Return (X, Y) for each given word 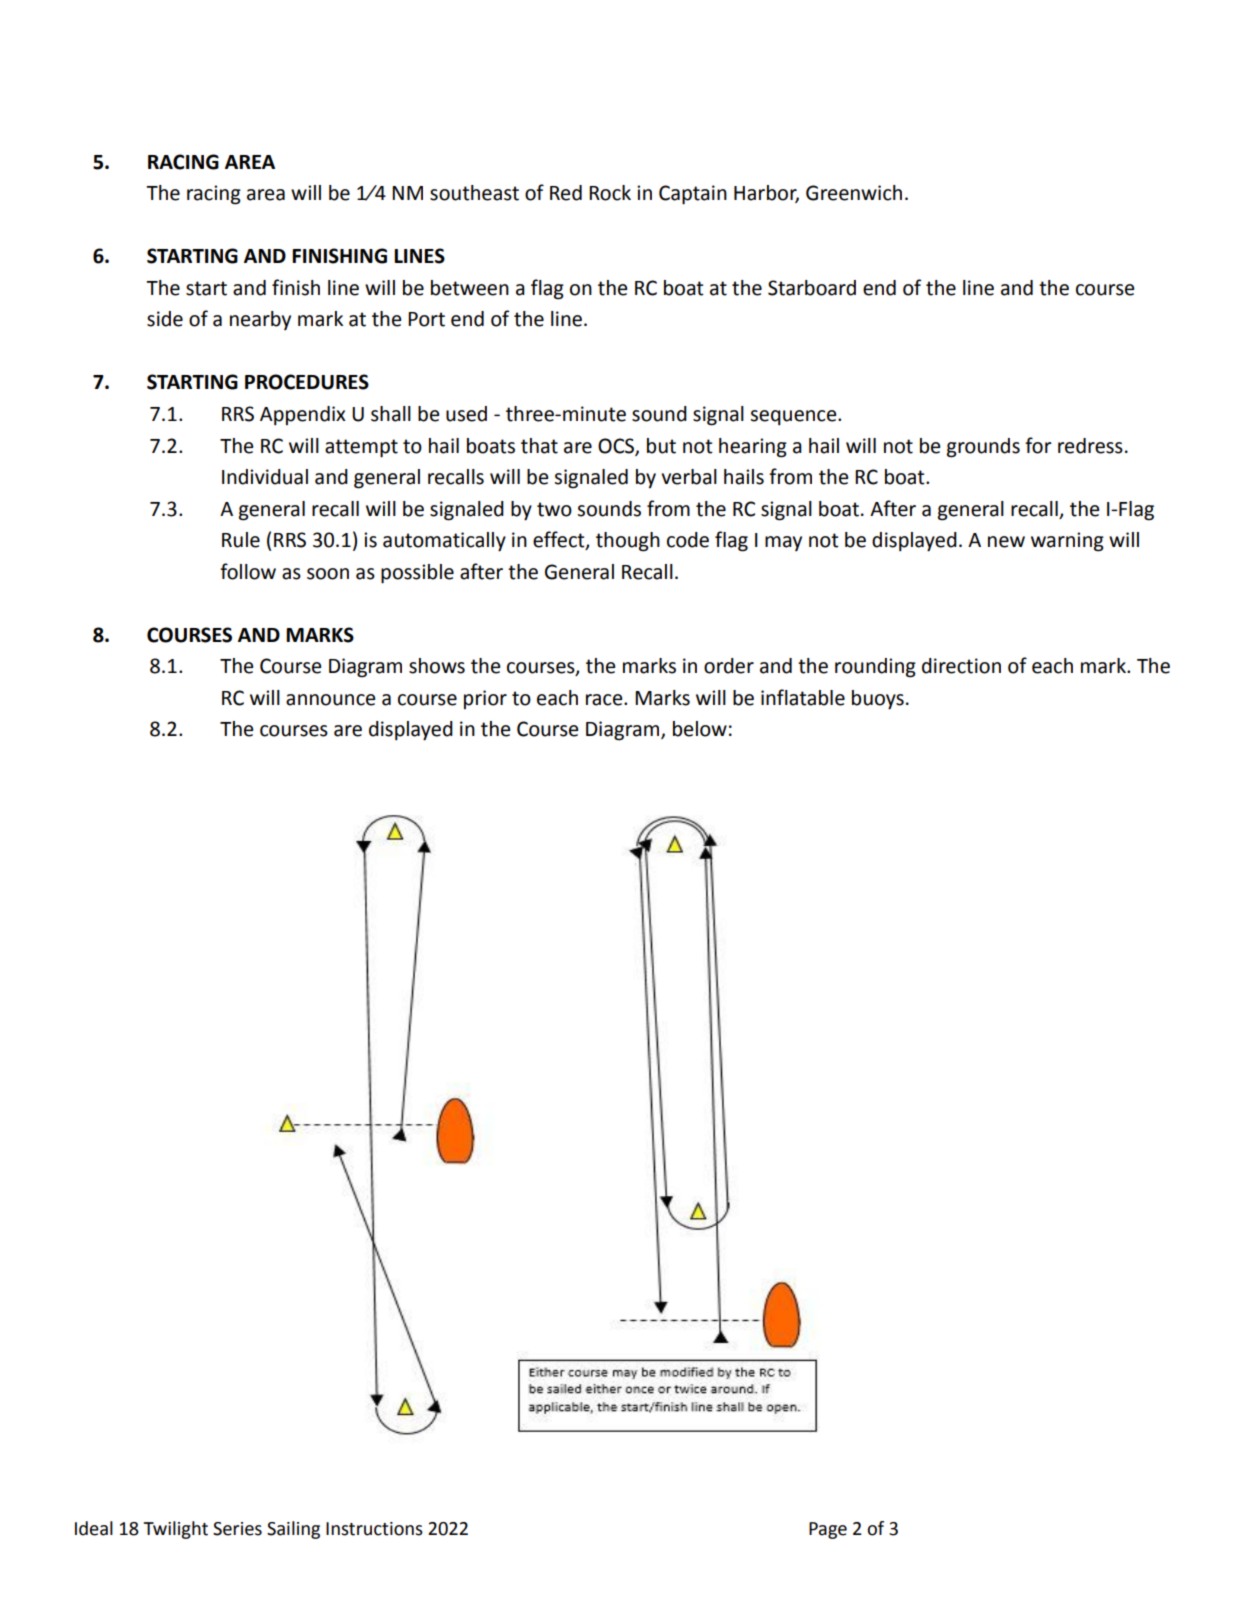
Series (237, 1529)
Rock (610, 193)
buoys (878, 700)
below (700, 729)
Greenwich (854, 193)
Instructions (374, 1529)
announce (330, 700)
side (165, 319)
